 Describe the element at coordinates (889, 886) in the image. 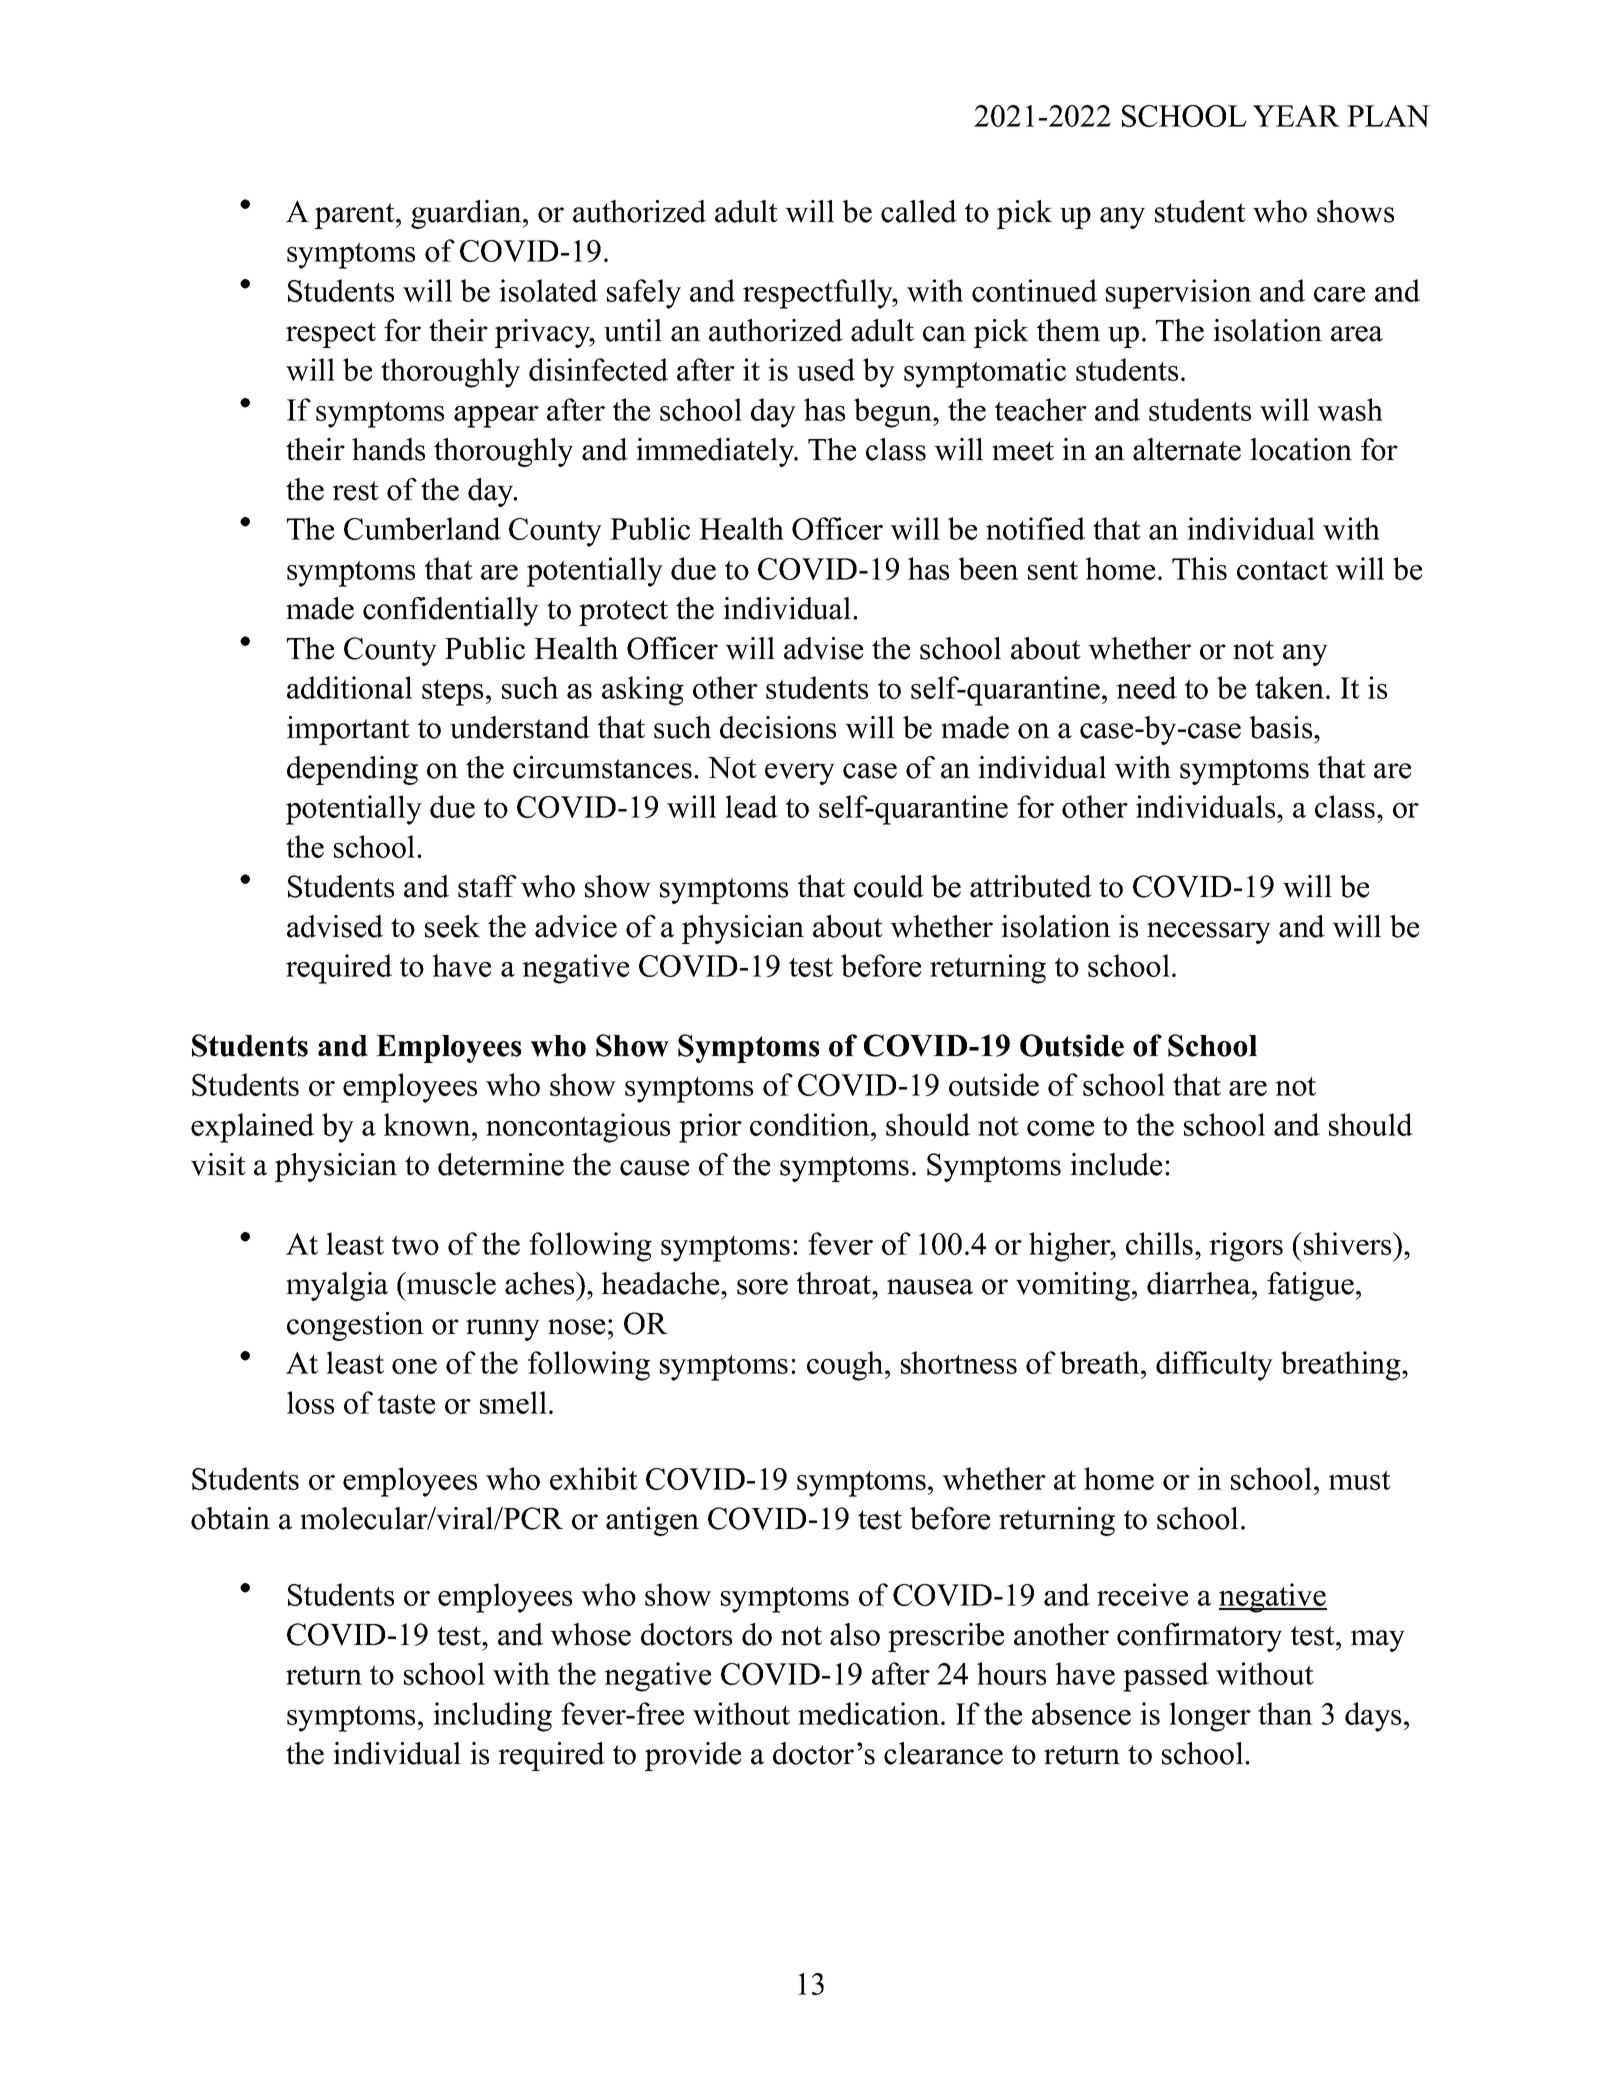

I see `could` at that location.
